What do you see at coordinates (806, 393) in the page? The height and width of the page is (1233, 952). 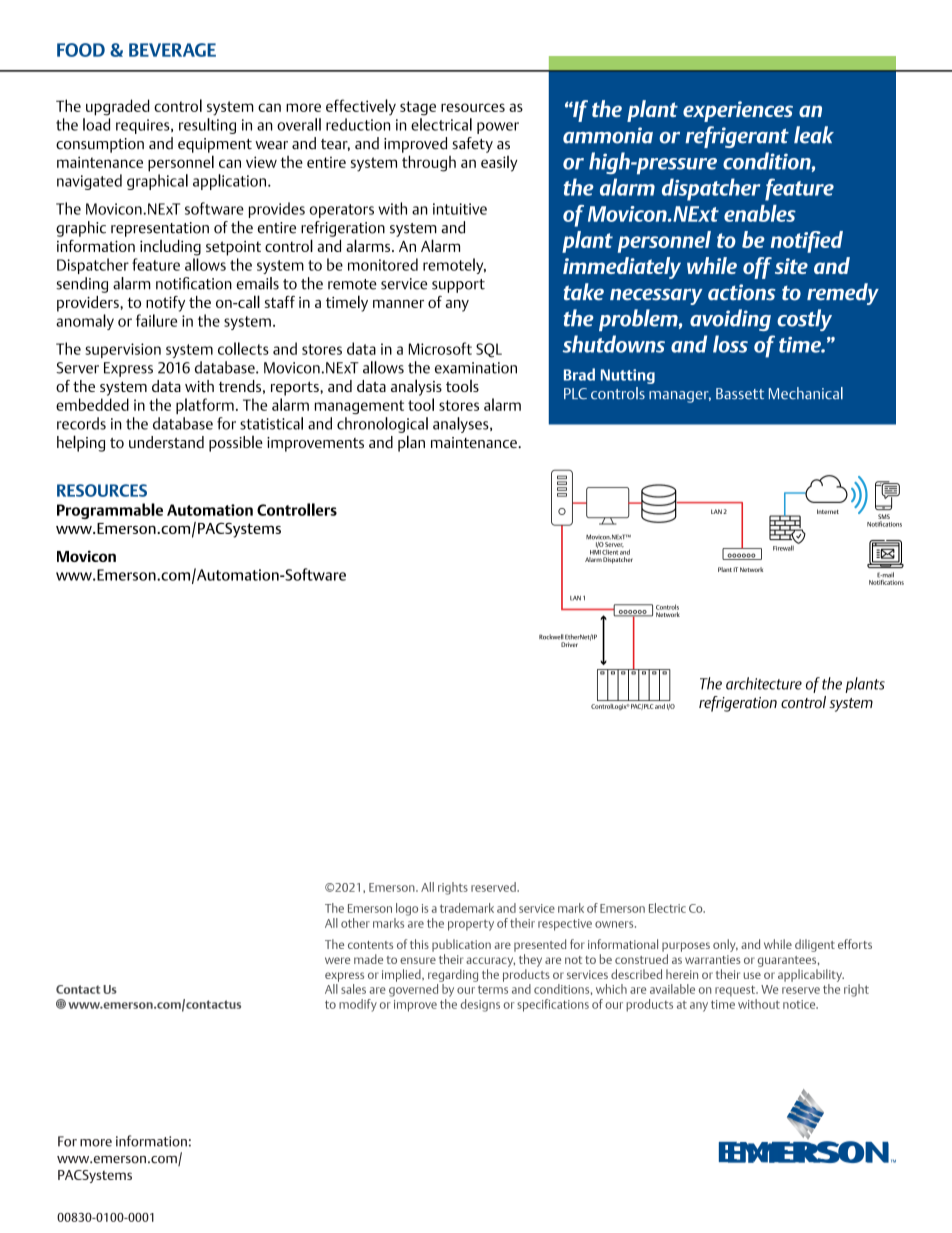 I see `Mechanical` at bounding box center [806, 393].
